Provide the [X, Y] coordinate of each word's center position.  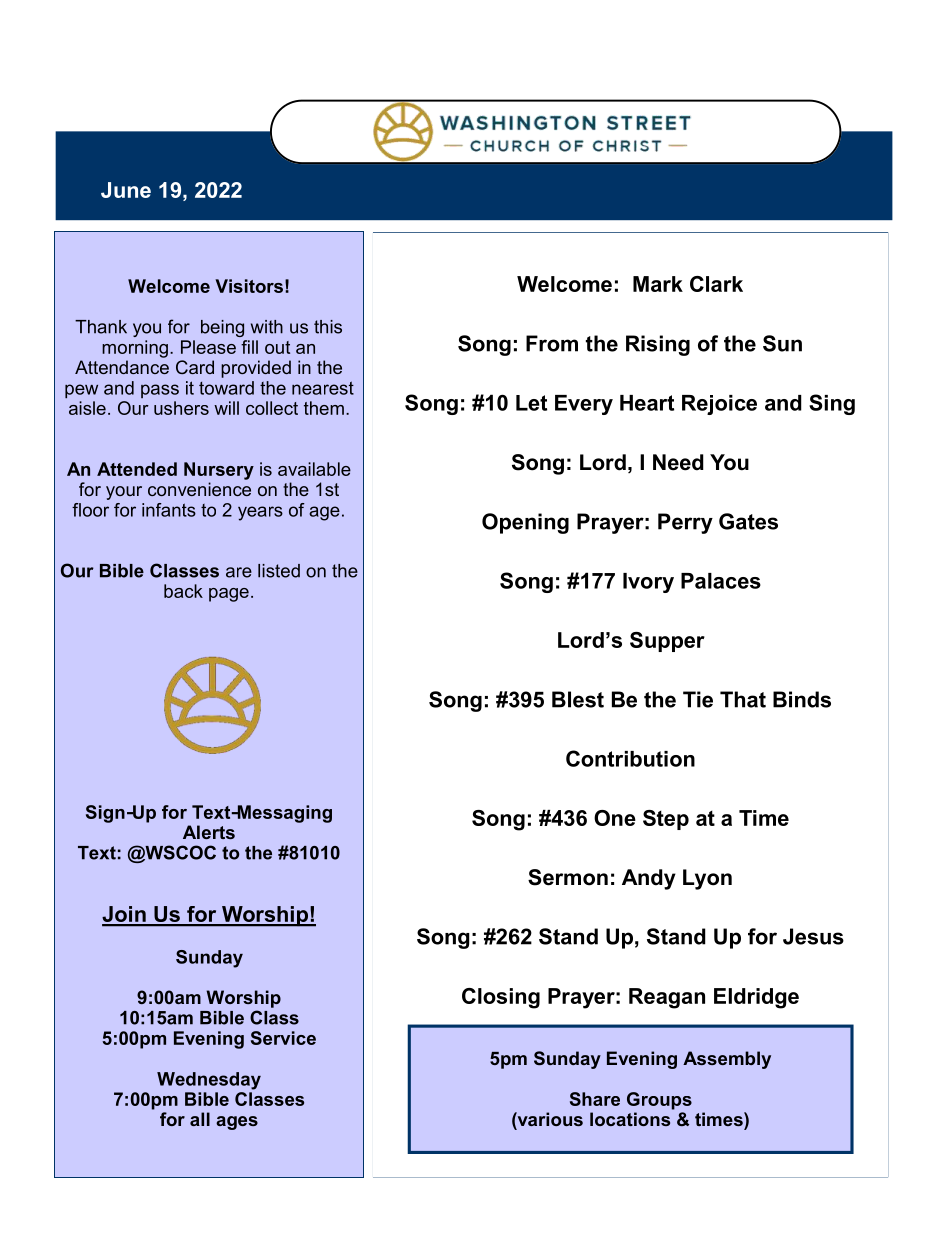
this [328, 327]
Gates [748, 521]
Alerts [209, 832]
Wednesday [209, 1081]
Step [666, 820]
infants [169, 510]
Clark [716, 284]
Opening [525, 523]
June [126, 190]
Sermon [568, 877]
